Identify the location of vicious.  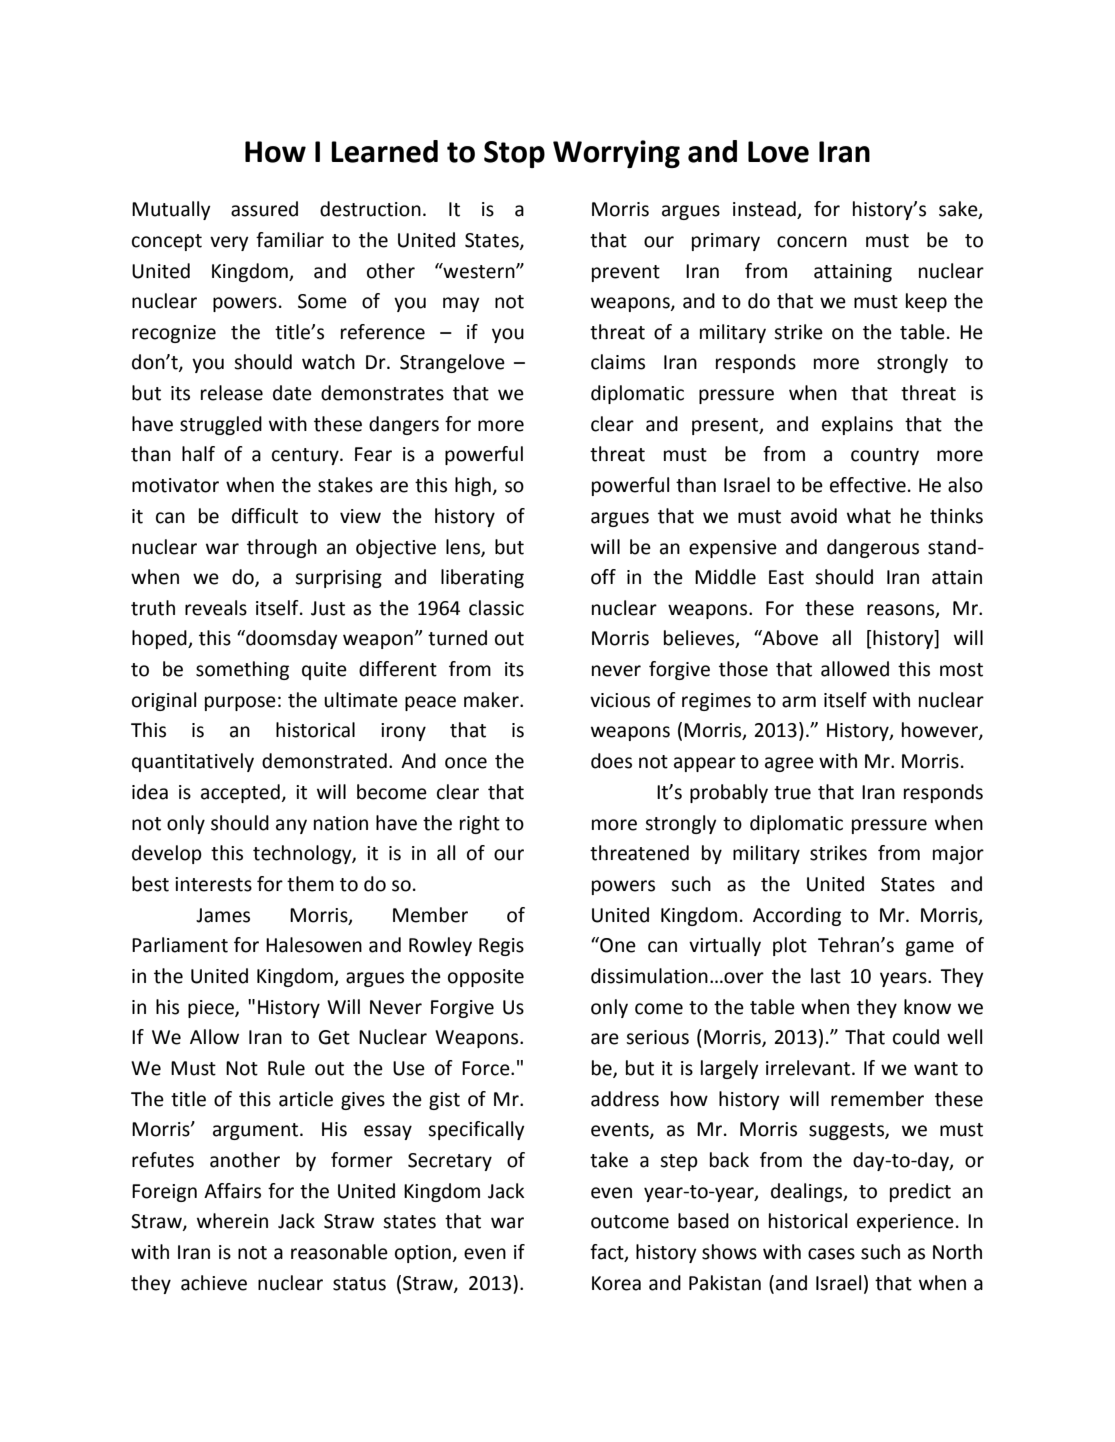
(620, 700).
